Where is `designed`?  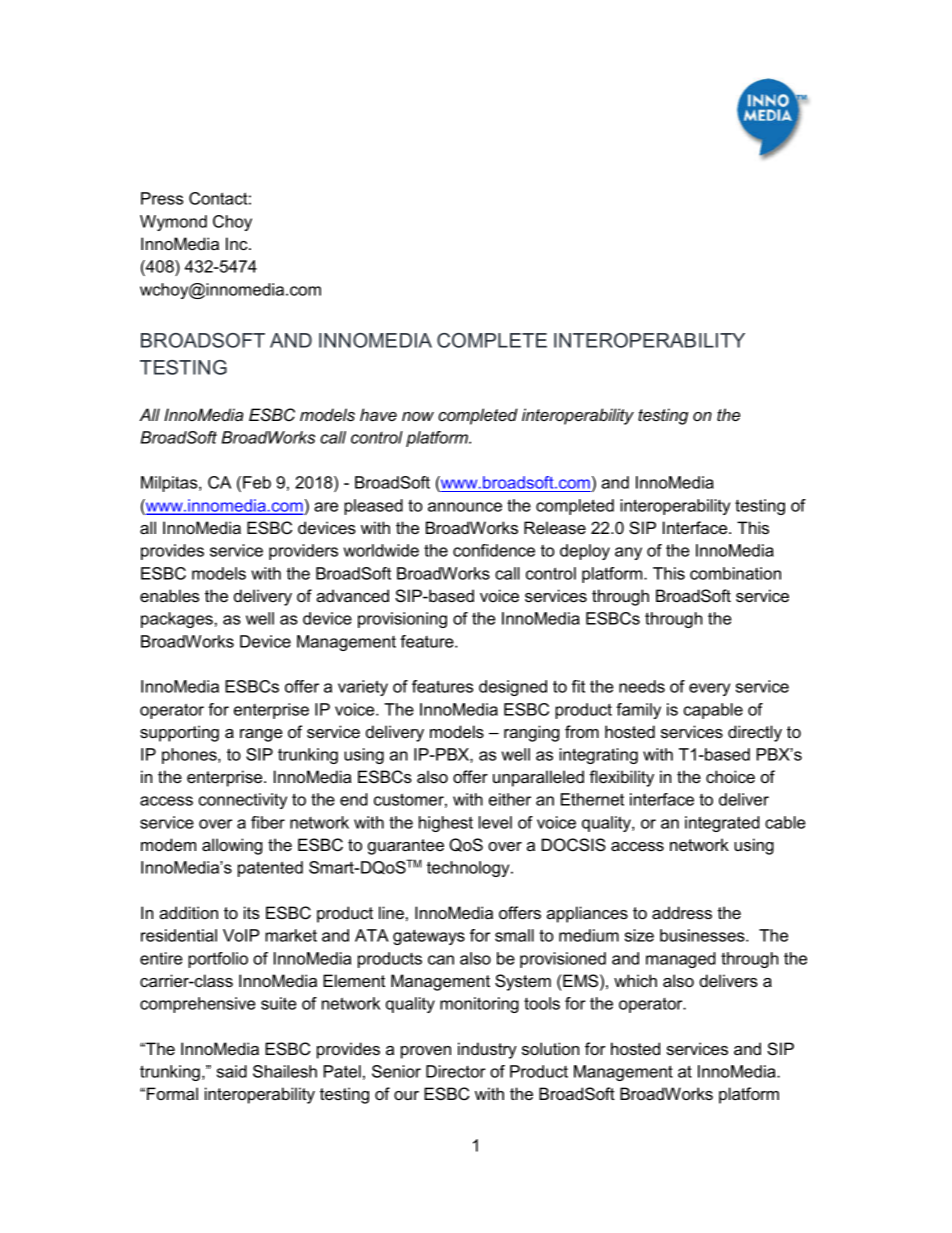
designed is located at coordinates (513, 688).
